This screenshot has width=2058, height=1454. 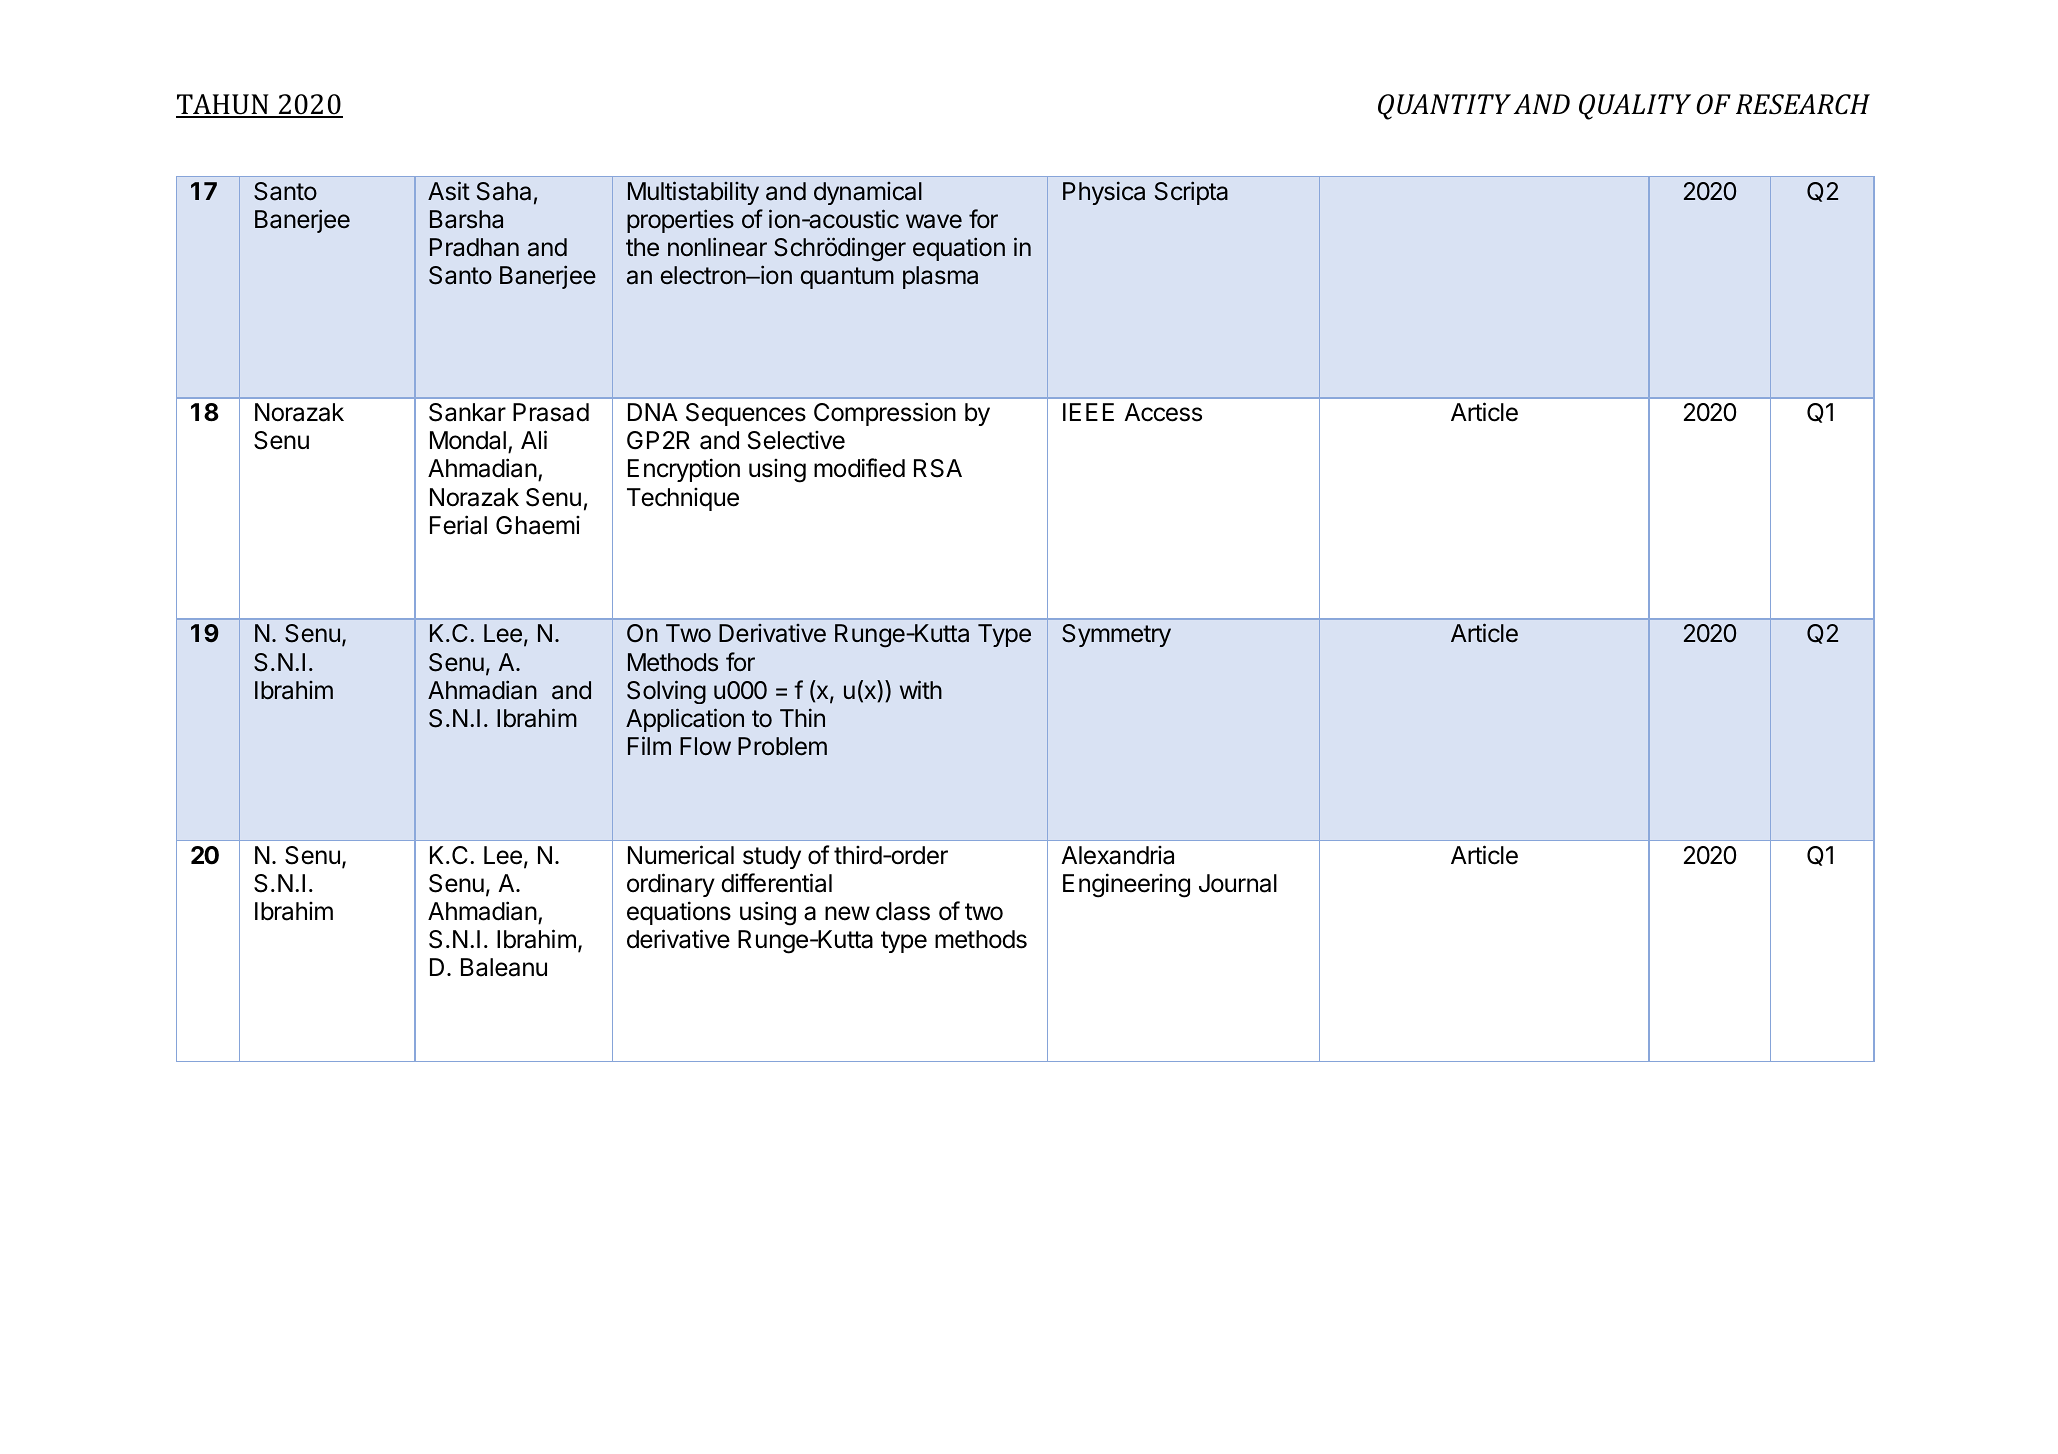 I want to click on ordinary, so click(x=671, y=885).
